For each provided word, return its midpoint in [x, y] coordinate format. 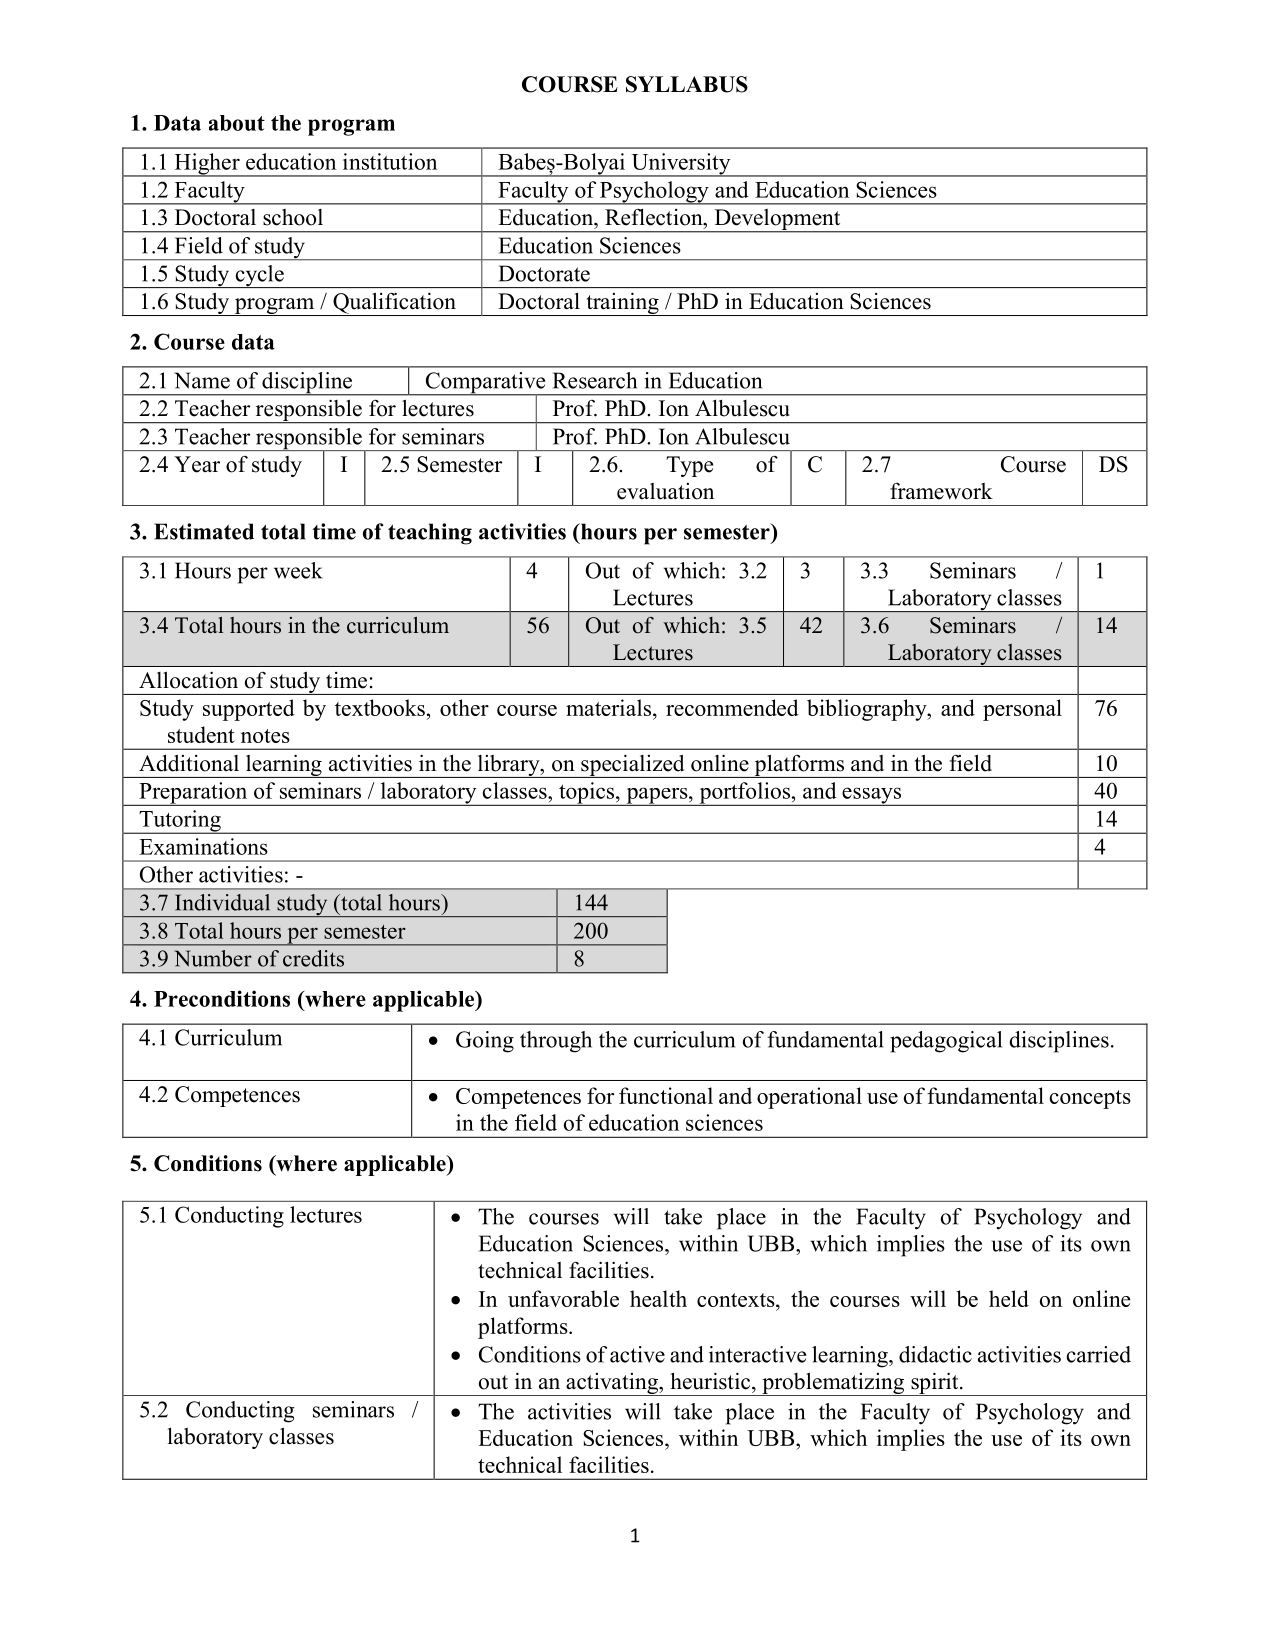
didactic [935, 1354]
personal [1022, 710]
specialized [633, 766]
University [681, 165]
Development [777, 221]
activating [612, 1384]
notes [265, 736]
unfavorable [563, 1298]
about [237, 123]
